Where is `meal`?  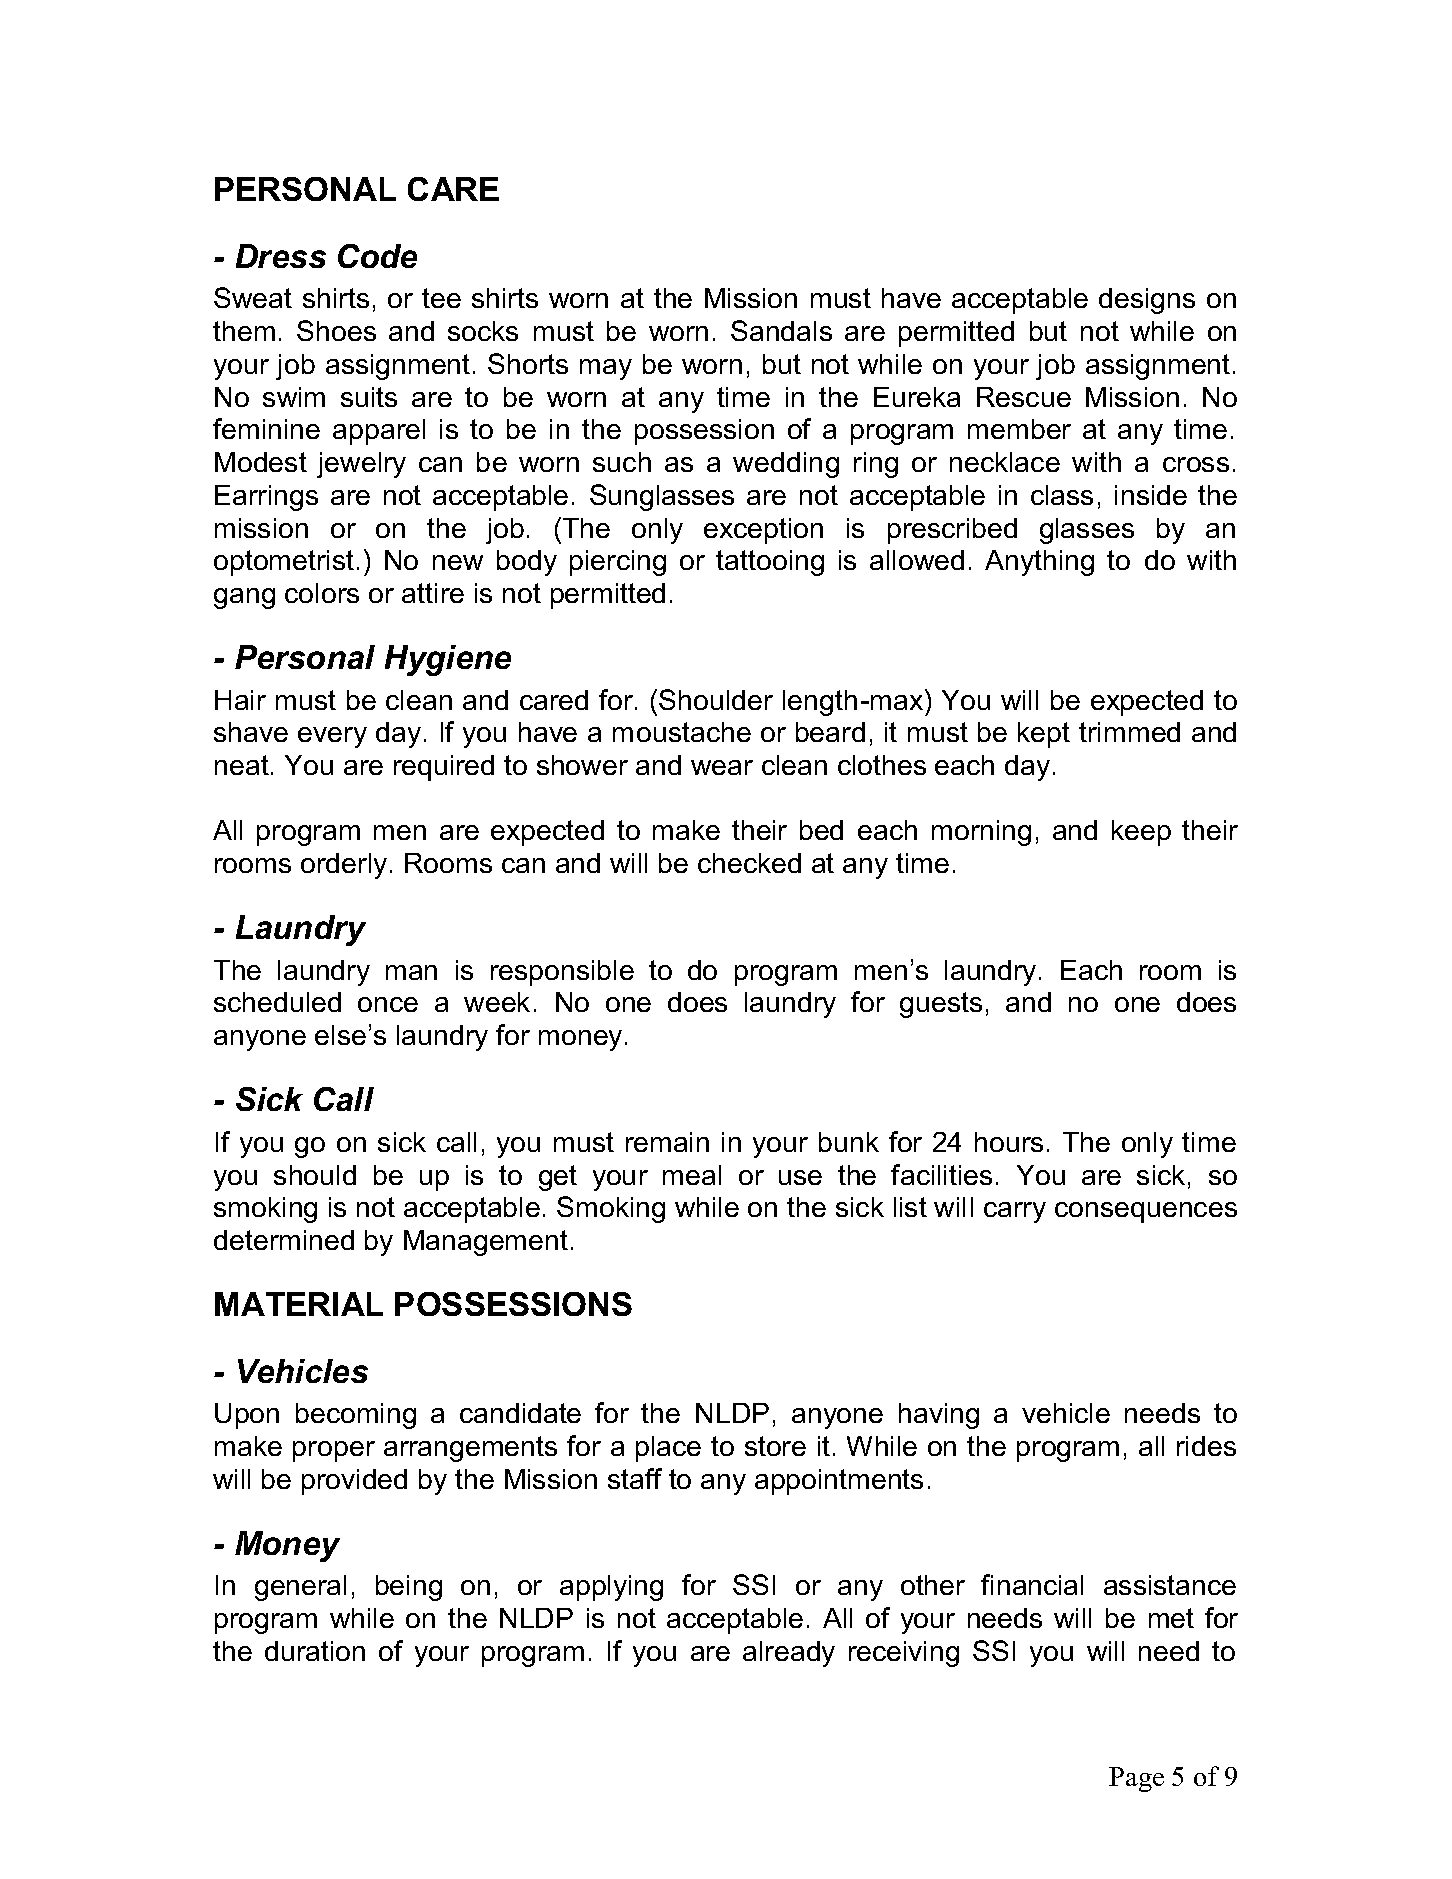
meal is located at coordinates (692, 1175).
